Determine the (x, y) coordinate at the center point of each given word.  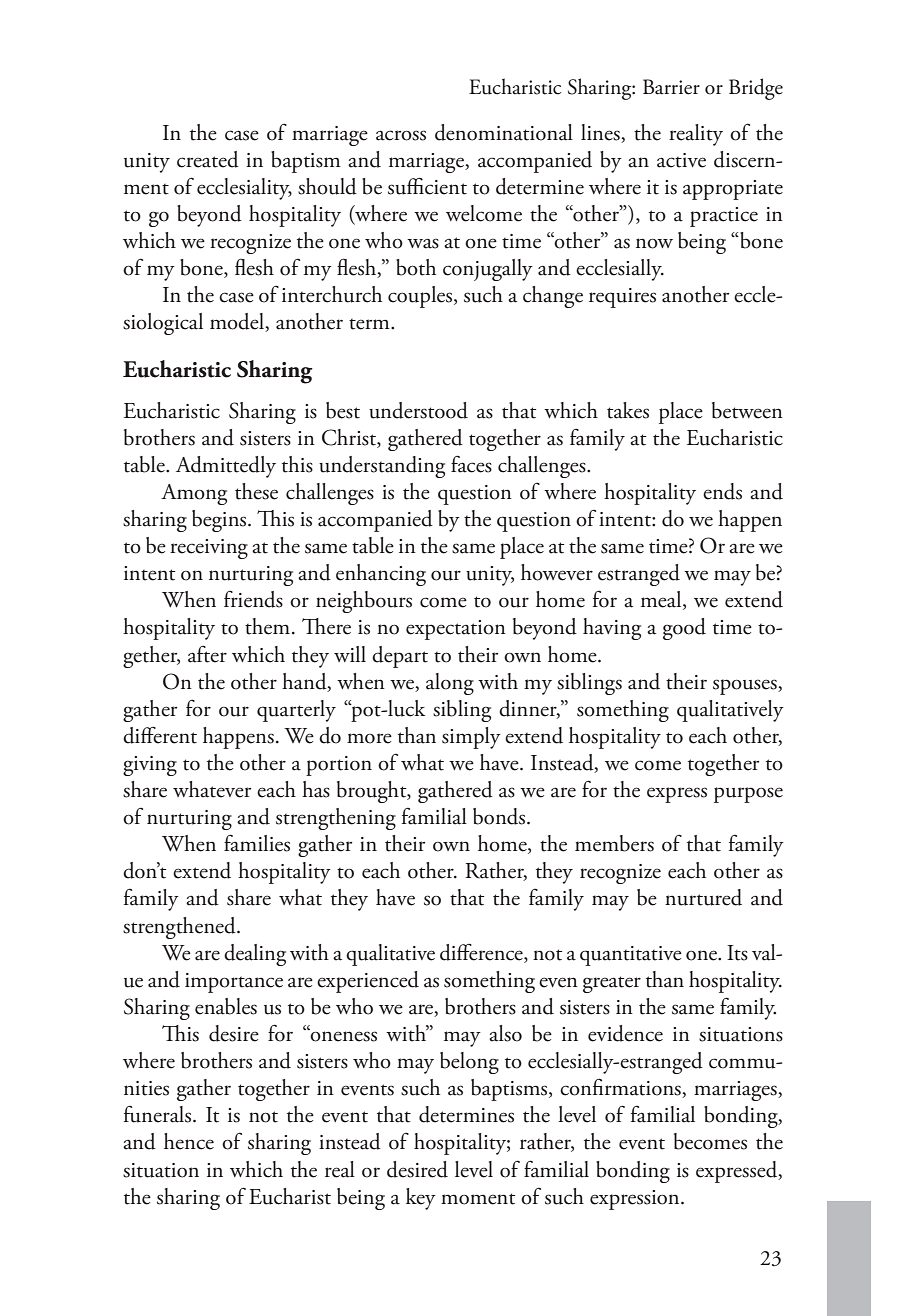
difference (482, 953)
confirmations (621, 1088)
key (421, 1199)
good (684, 629)
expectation (456, 630)
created (208, 159)
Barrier (671, 87)
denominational (504, 132)
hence (189, 1141)
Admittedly (226, 467)
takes (628, 410)
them (269, 626)
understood (418, 410)
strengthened (180, 928)
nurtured (703, 897)
